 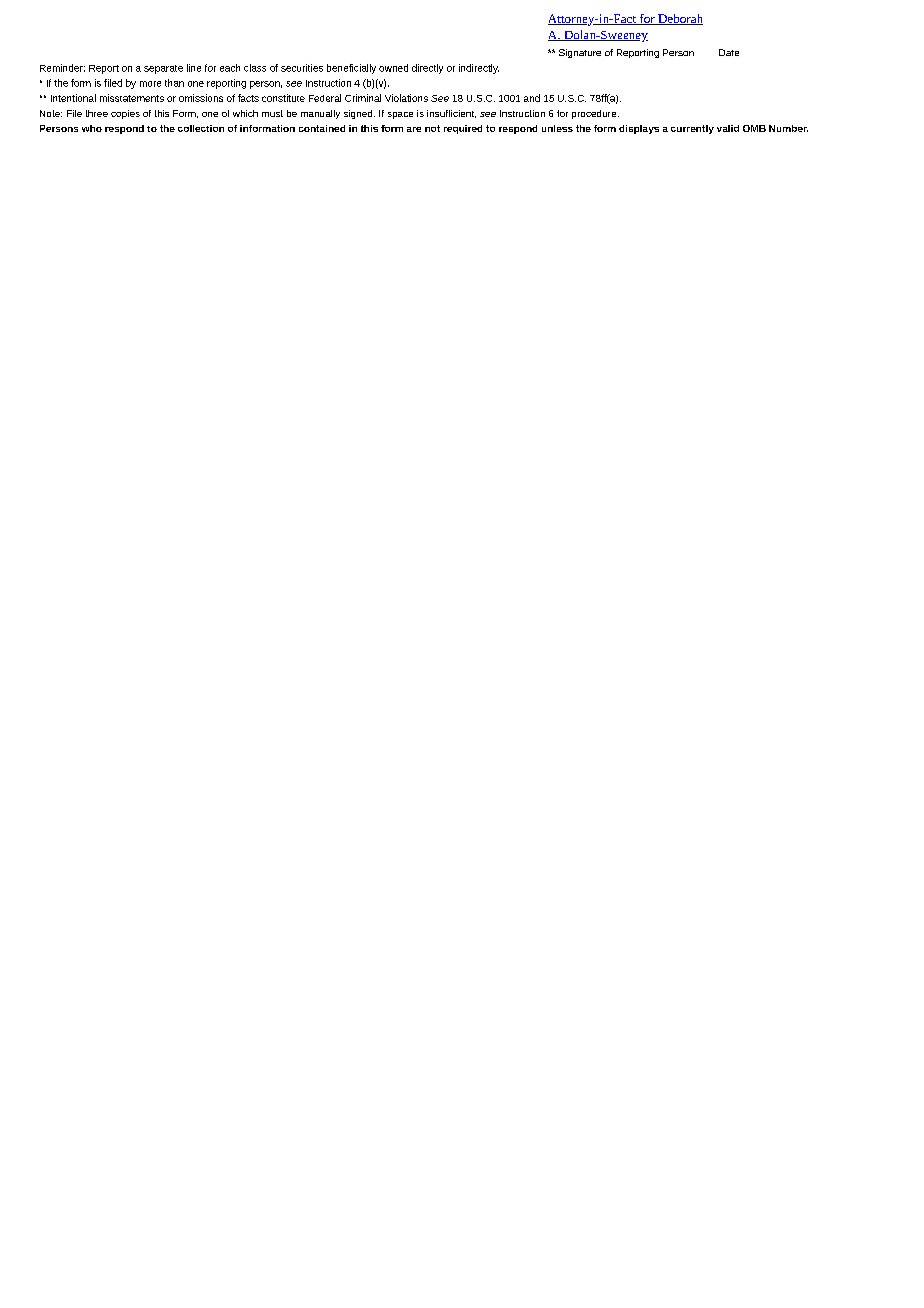 What do you see at coordinates (679, 19) in the screenshot?
I see `Deborah` at bounding box center [679, 19].
